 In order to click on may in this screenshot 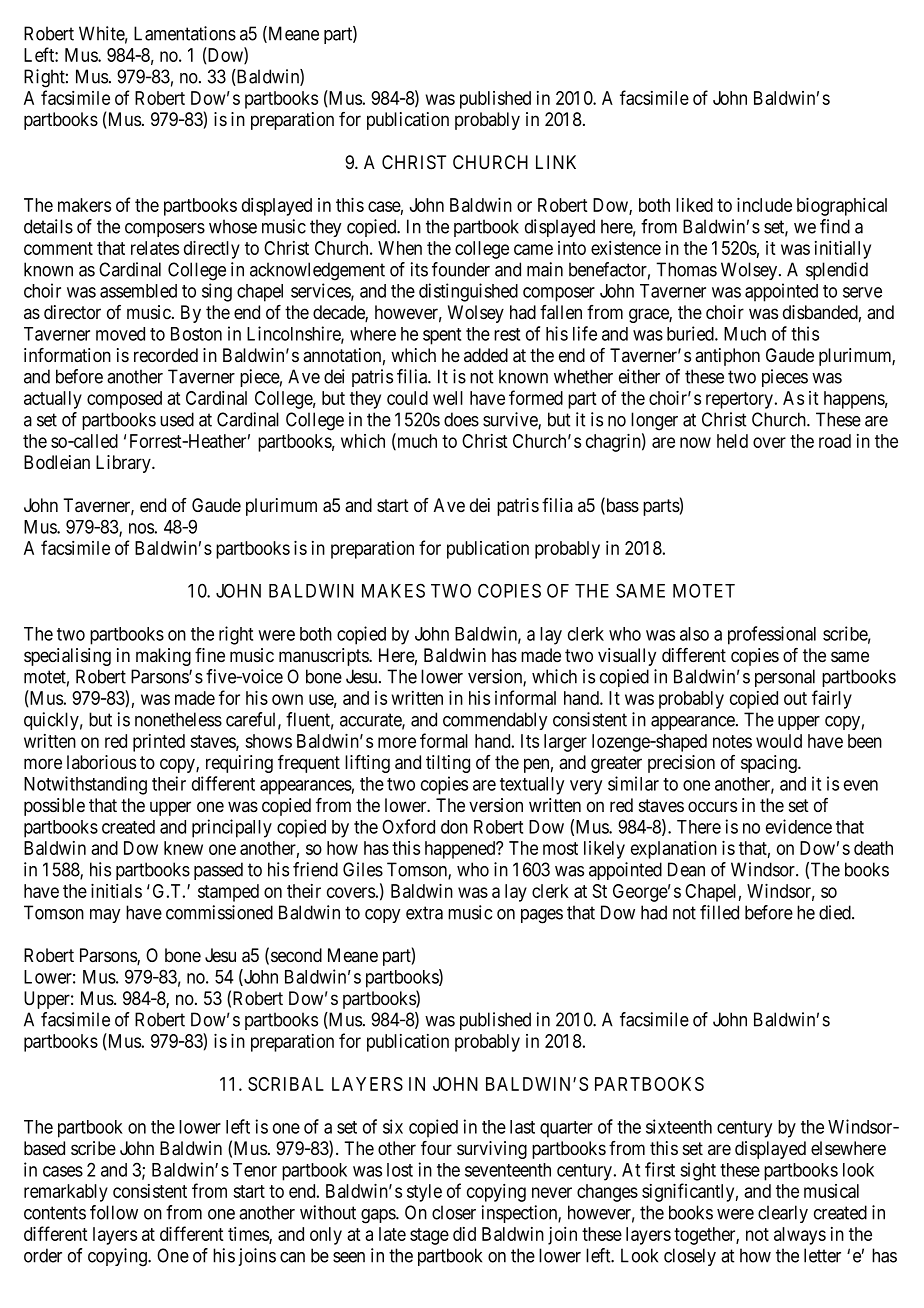, I will do `click(105, 916)`.
